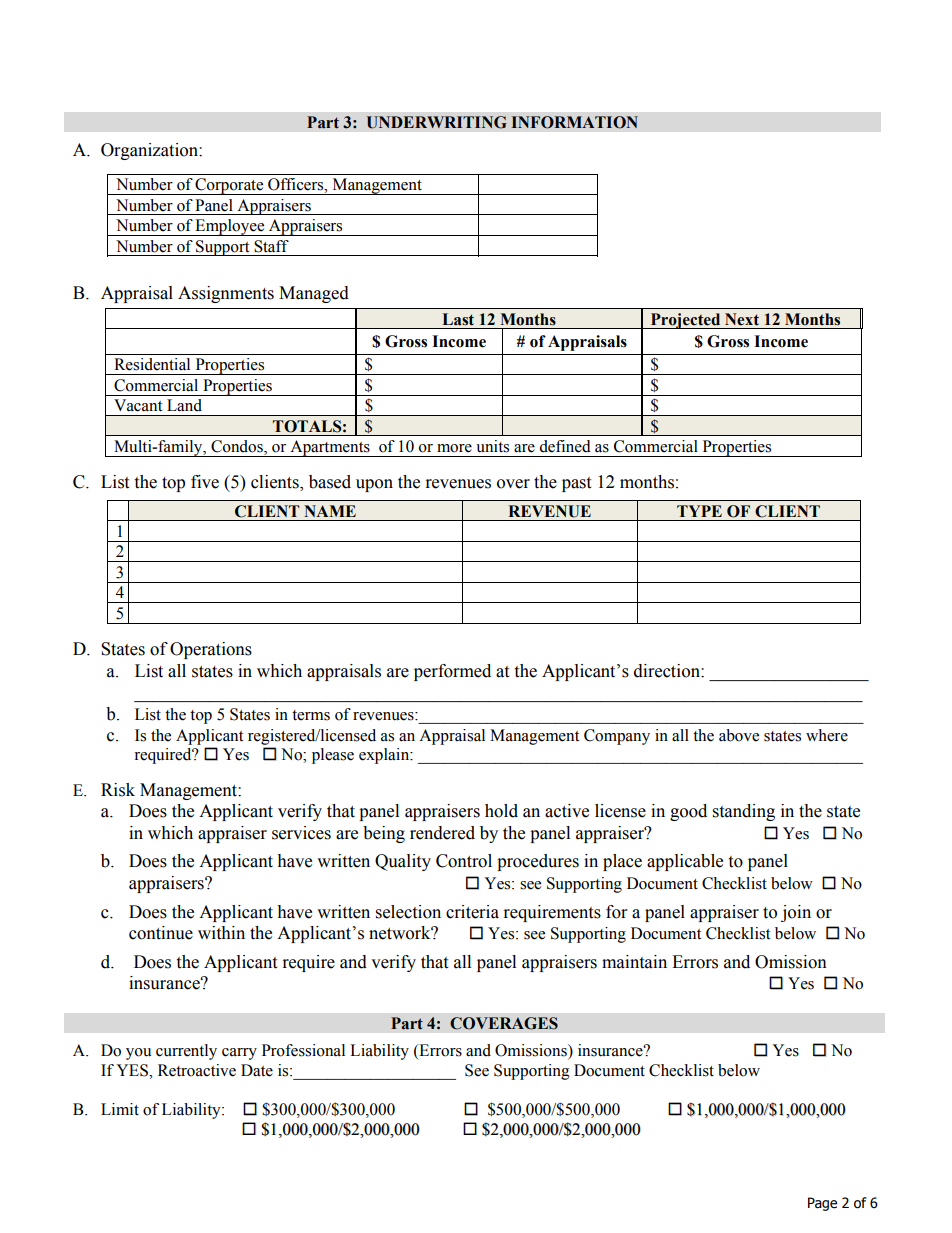  I want to click on within, so click(221, 933).
